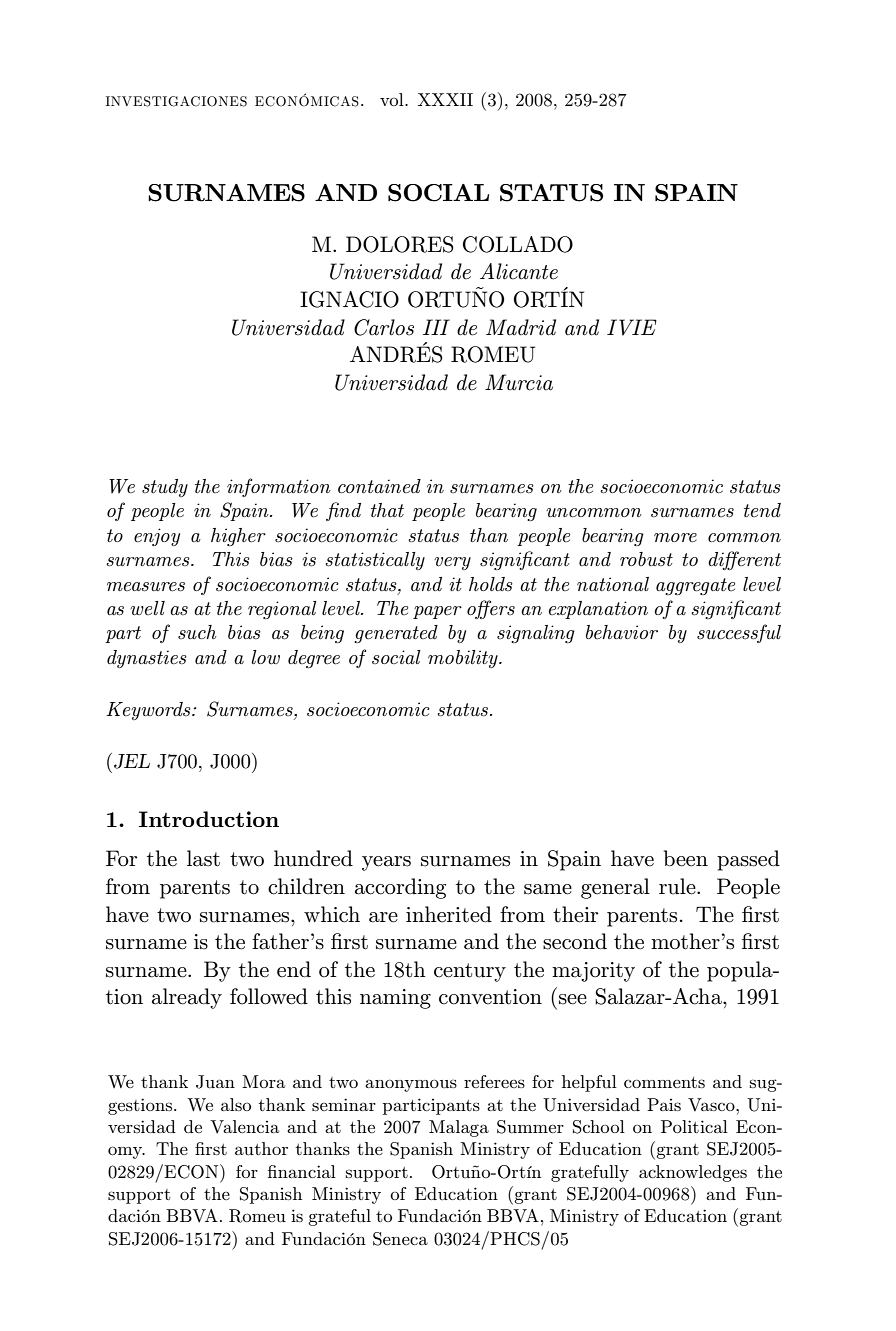  I want to click on according, so click(400, 888).
